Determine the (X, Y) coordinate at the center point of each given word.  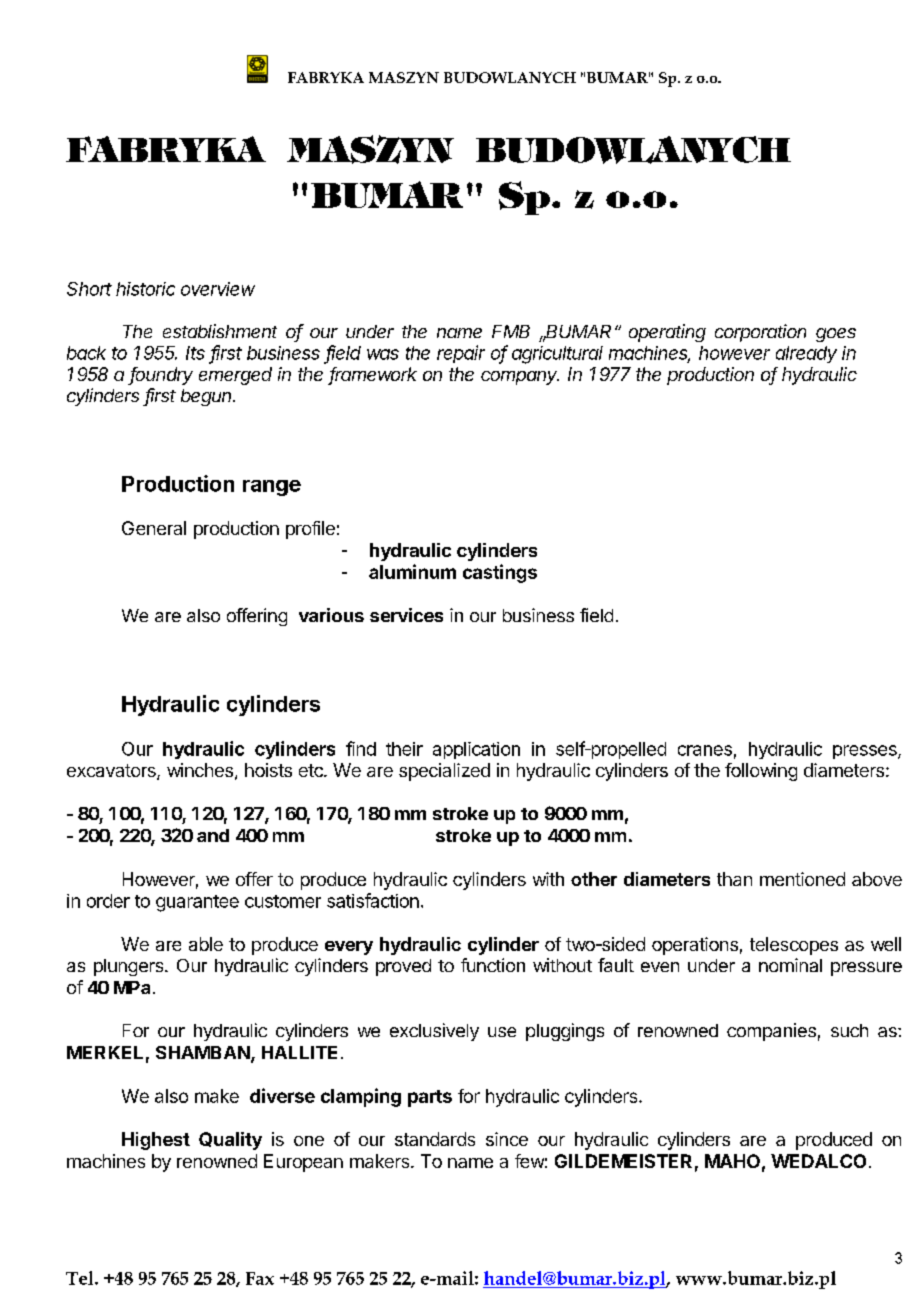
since (507, 1139)
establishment (220, 331)
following (761, 772)
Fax (260, 1278)
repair (461, 354)
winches (200, 770)
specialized (444, 772)
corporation (760, 333)
